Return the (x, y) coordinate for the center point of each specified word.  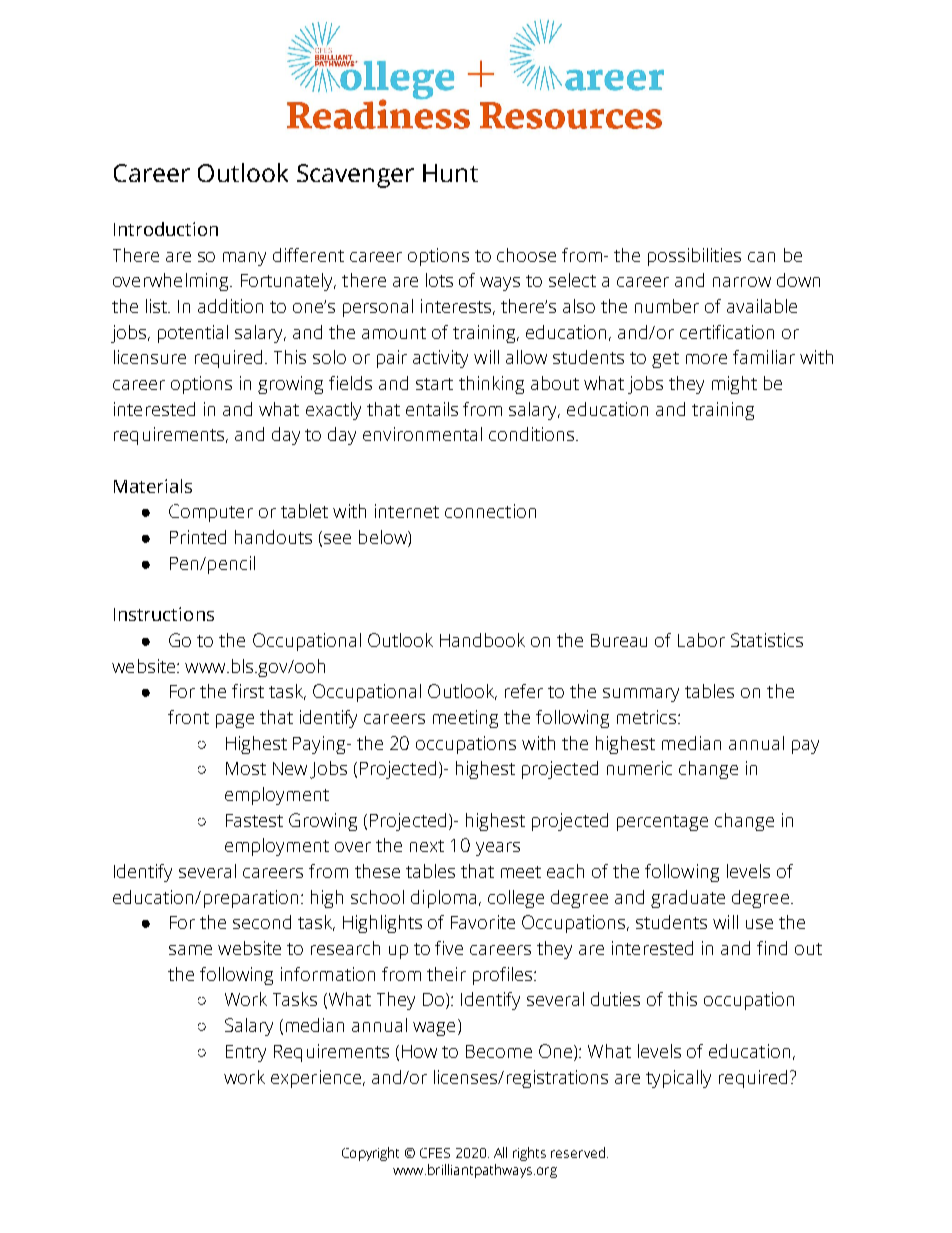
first (248, 691)
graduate (688, 899)
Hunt (450, 173)
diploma (443, 899)
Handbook (482, 640)
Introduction (166, 229)
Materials (153, 486)
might (734, 385)
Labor (701, 640)
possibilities (694, 257)
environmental (422, 434)
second (262, 922)
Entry (246, 1053)
